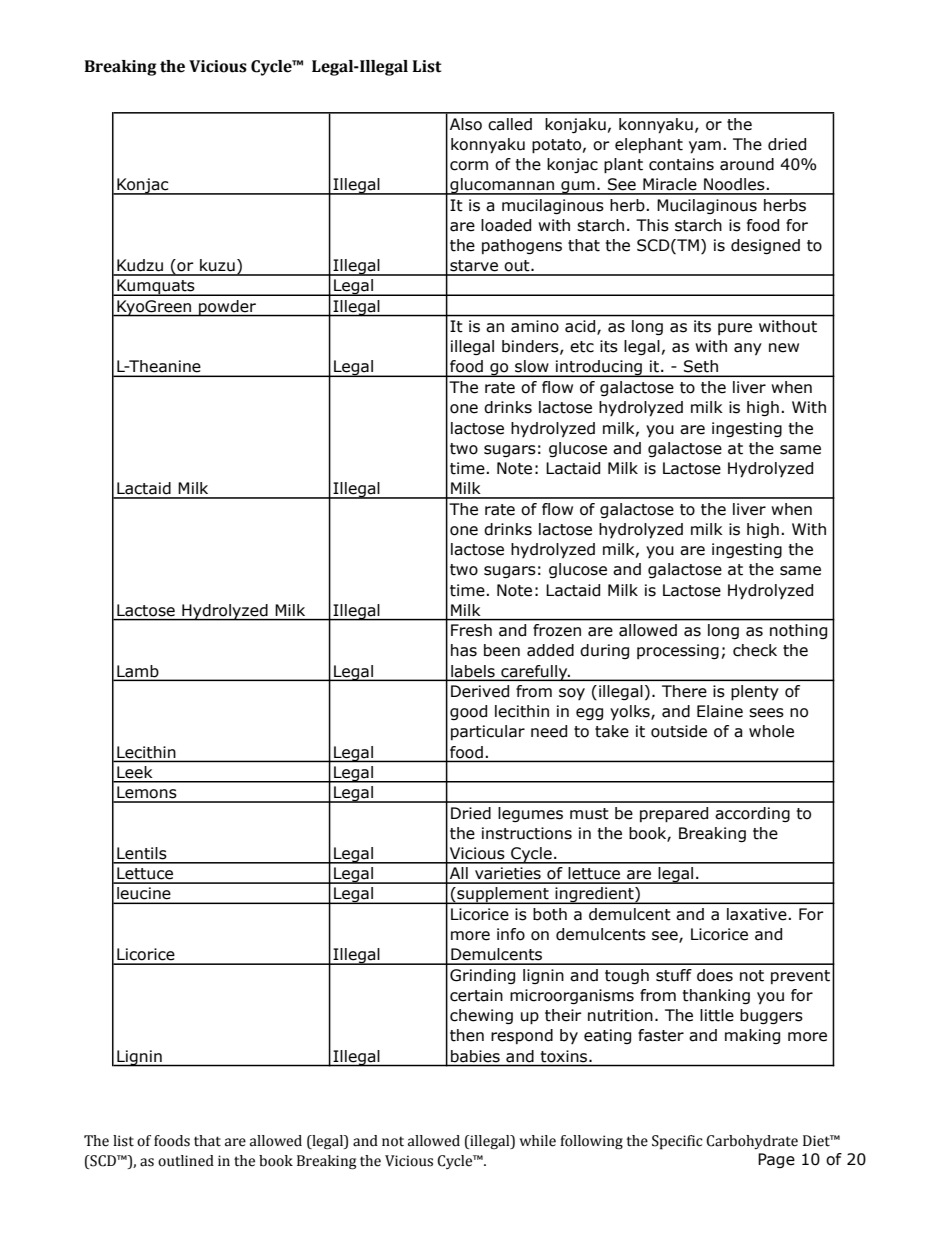 This screenshot has width=952, height=1233. What do you see at coordinates (755, 650) in the screenshot?
I see `check` at bounding box center [755, 650].
